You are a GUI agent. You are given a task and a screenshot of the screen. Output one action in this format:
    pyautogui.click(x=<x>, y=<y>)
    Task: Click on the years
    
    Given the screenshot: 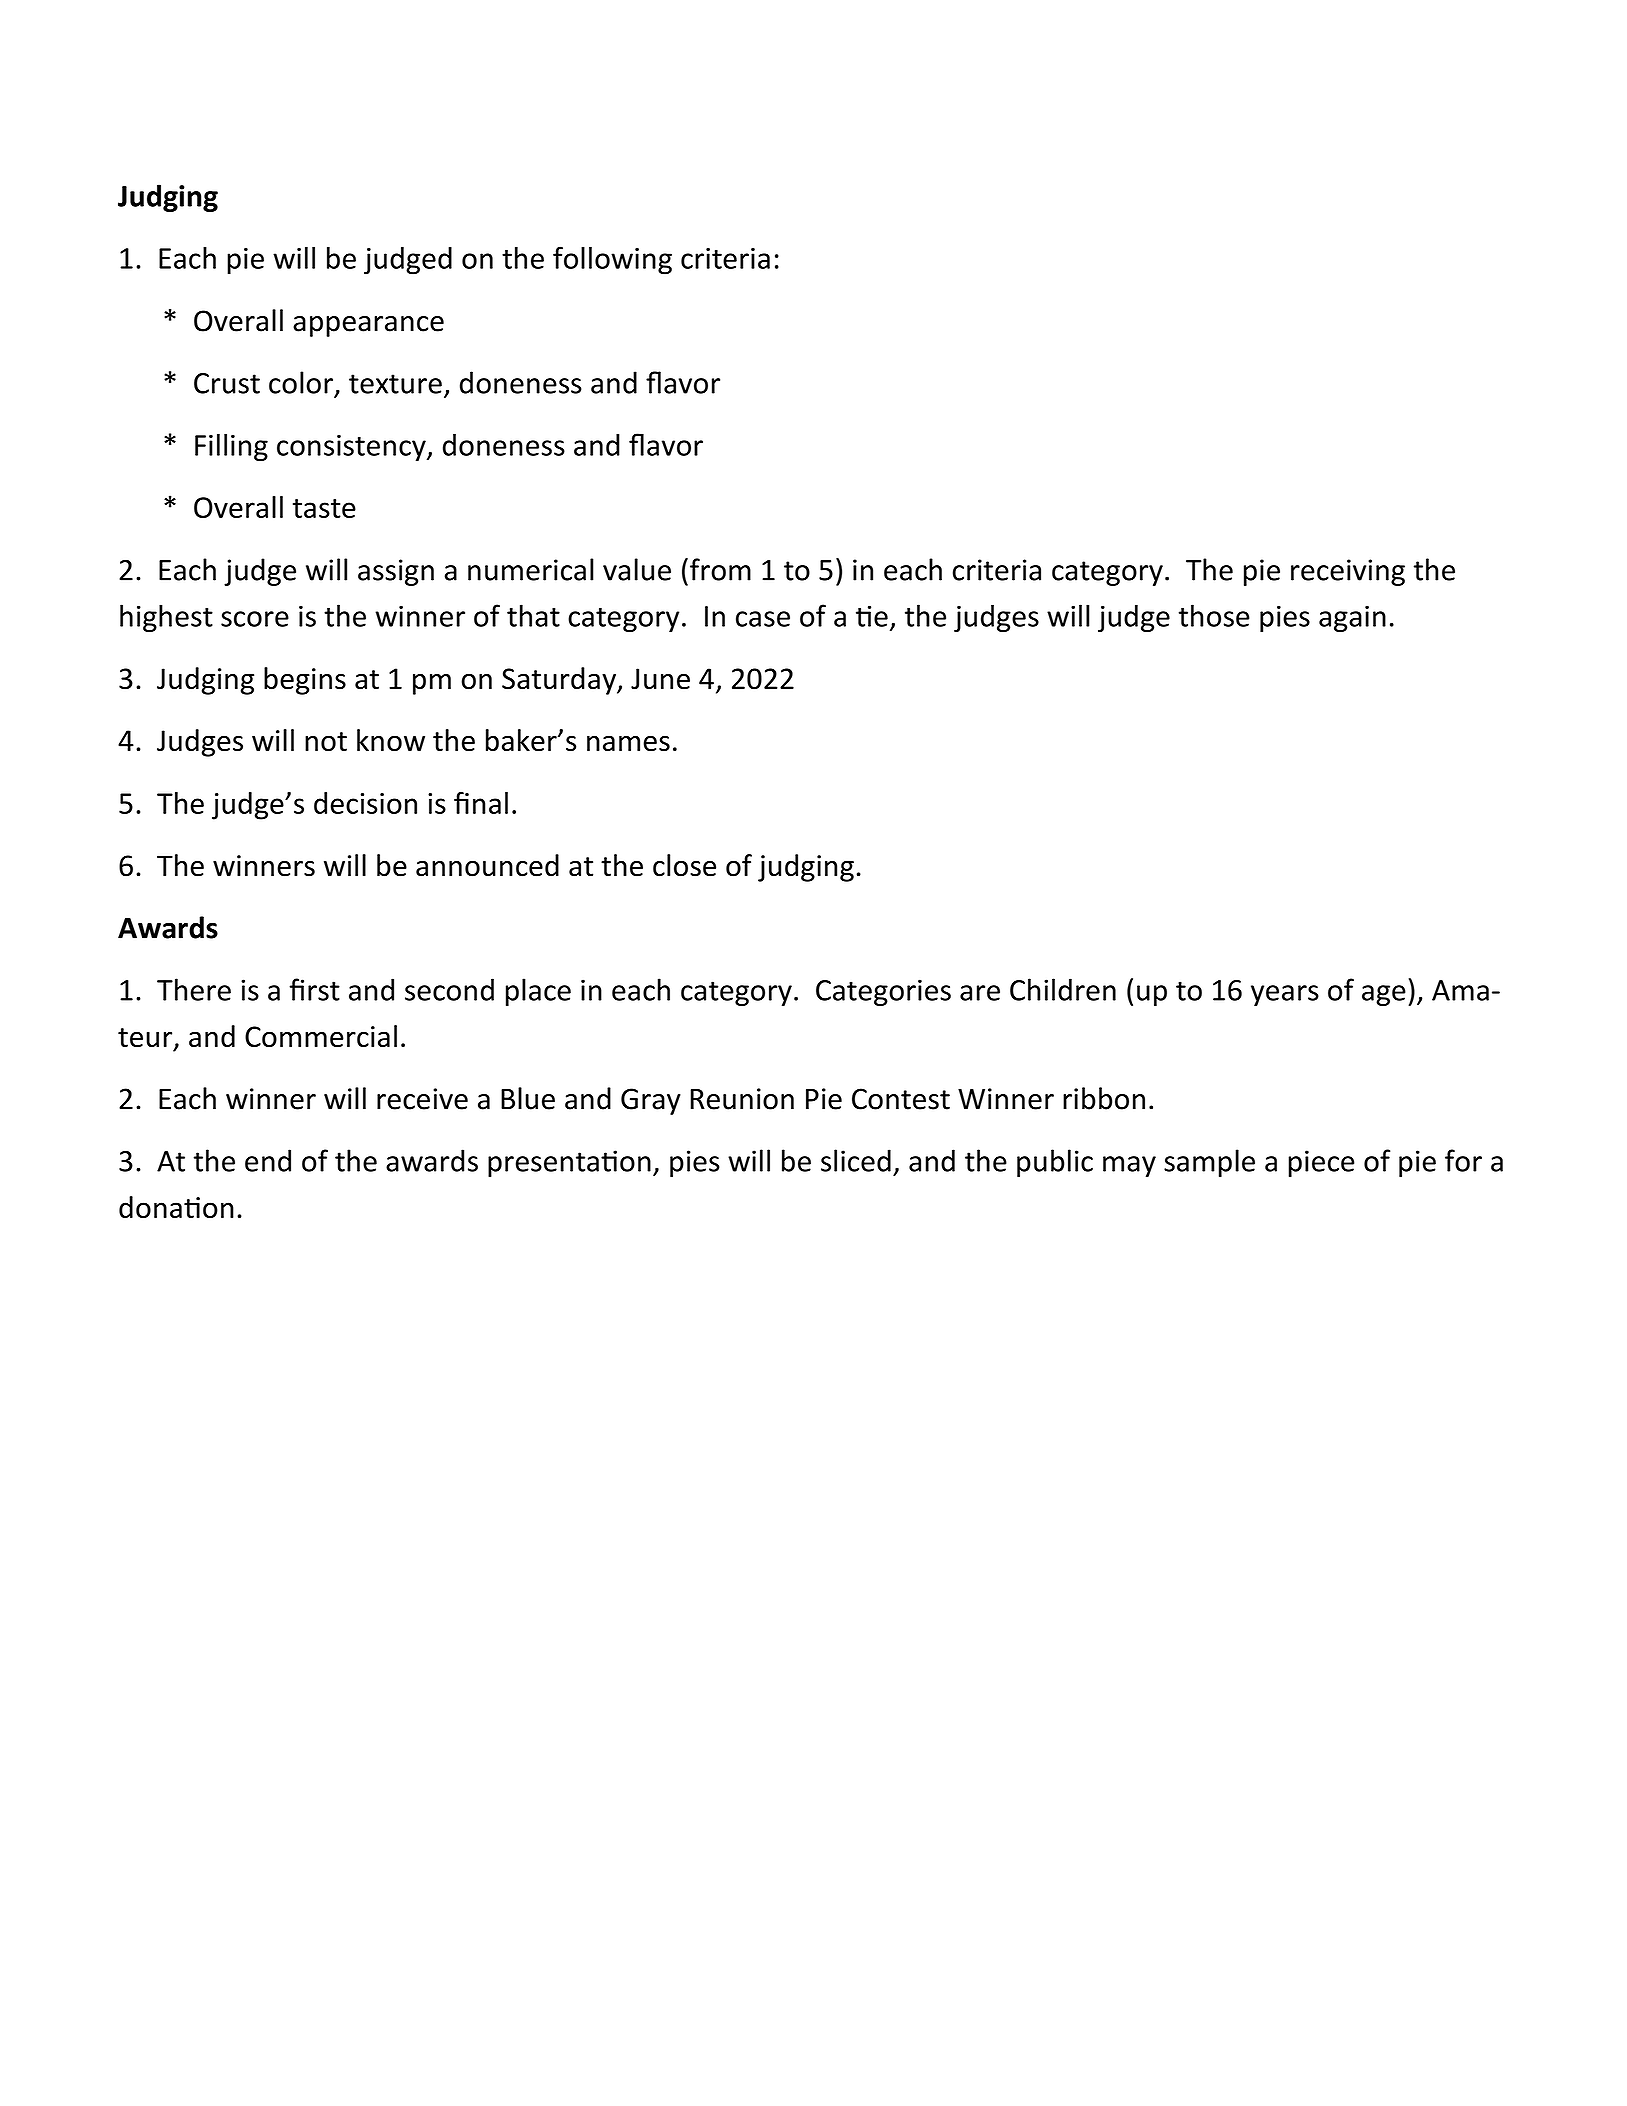 What is the action you would take?
    pyautogui.click(x=1285, y=995)
